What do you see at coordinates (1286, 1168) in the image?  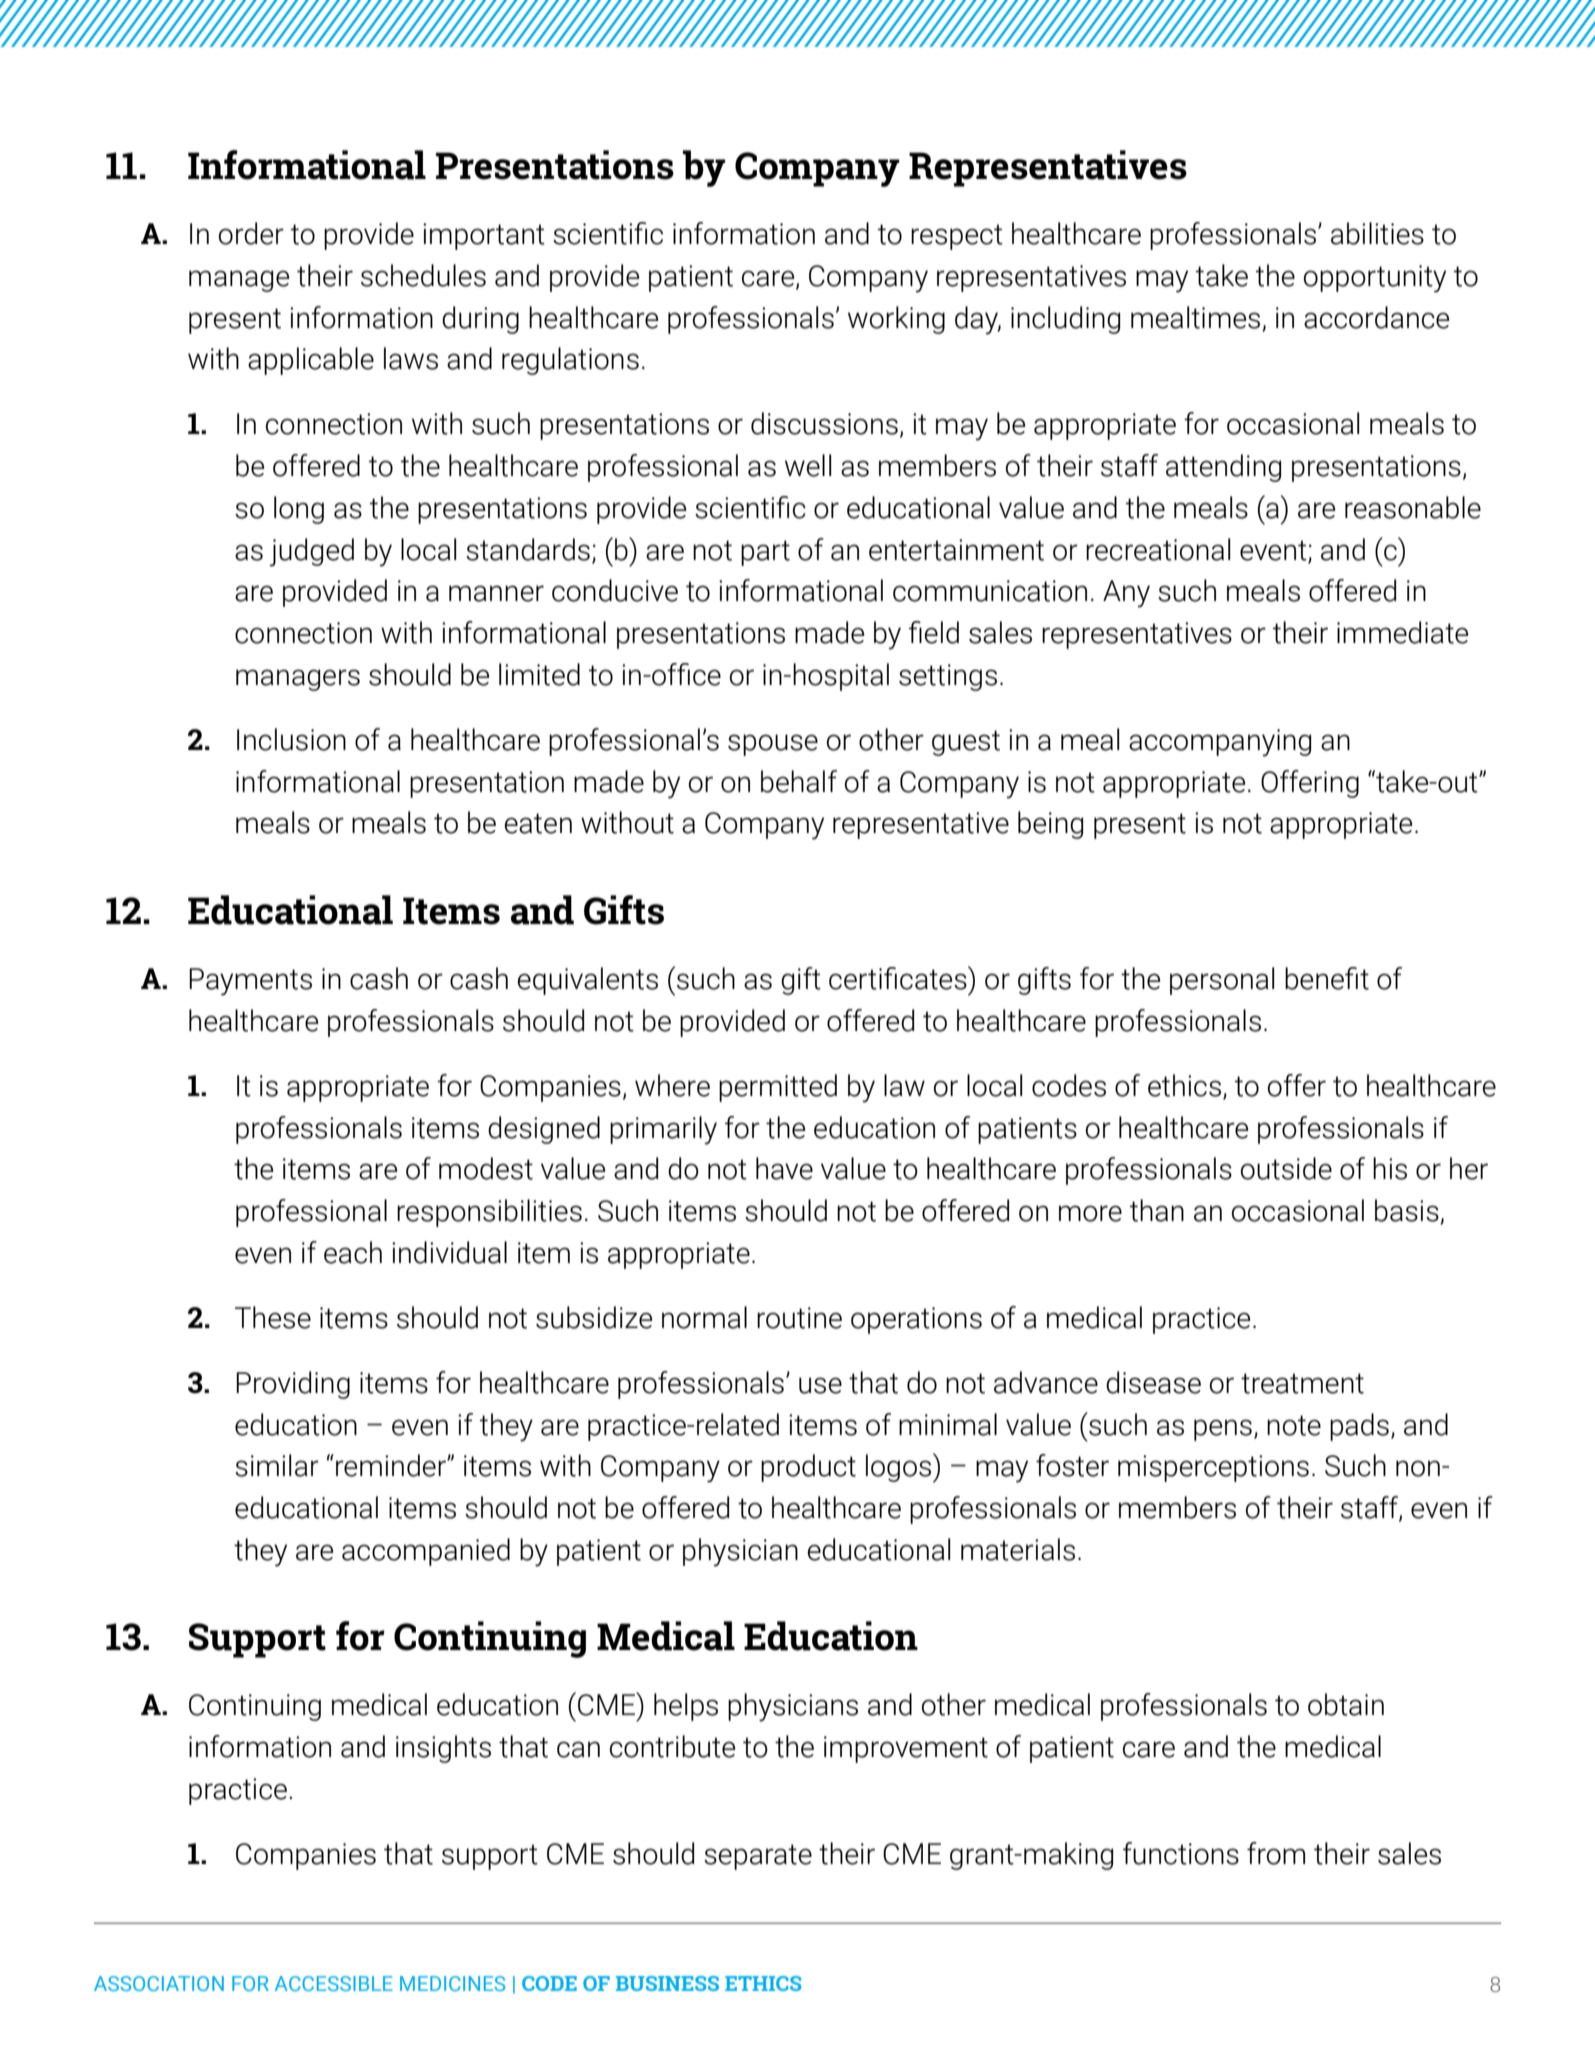 I see `outside` at bounding box center [1286, 1168].
